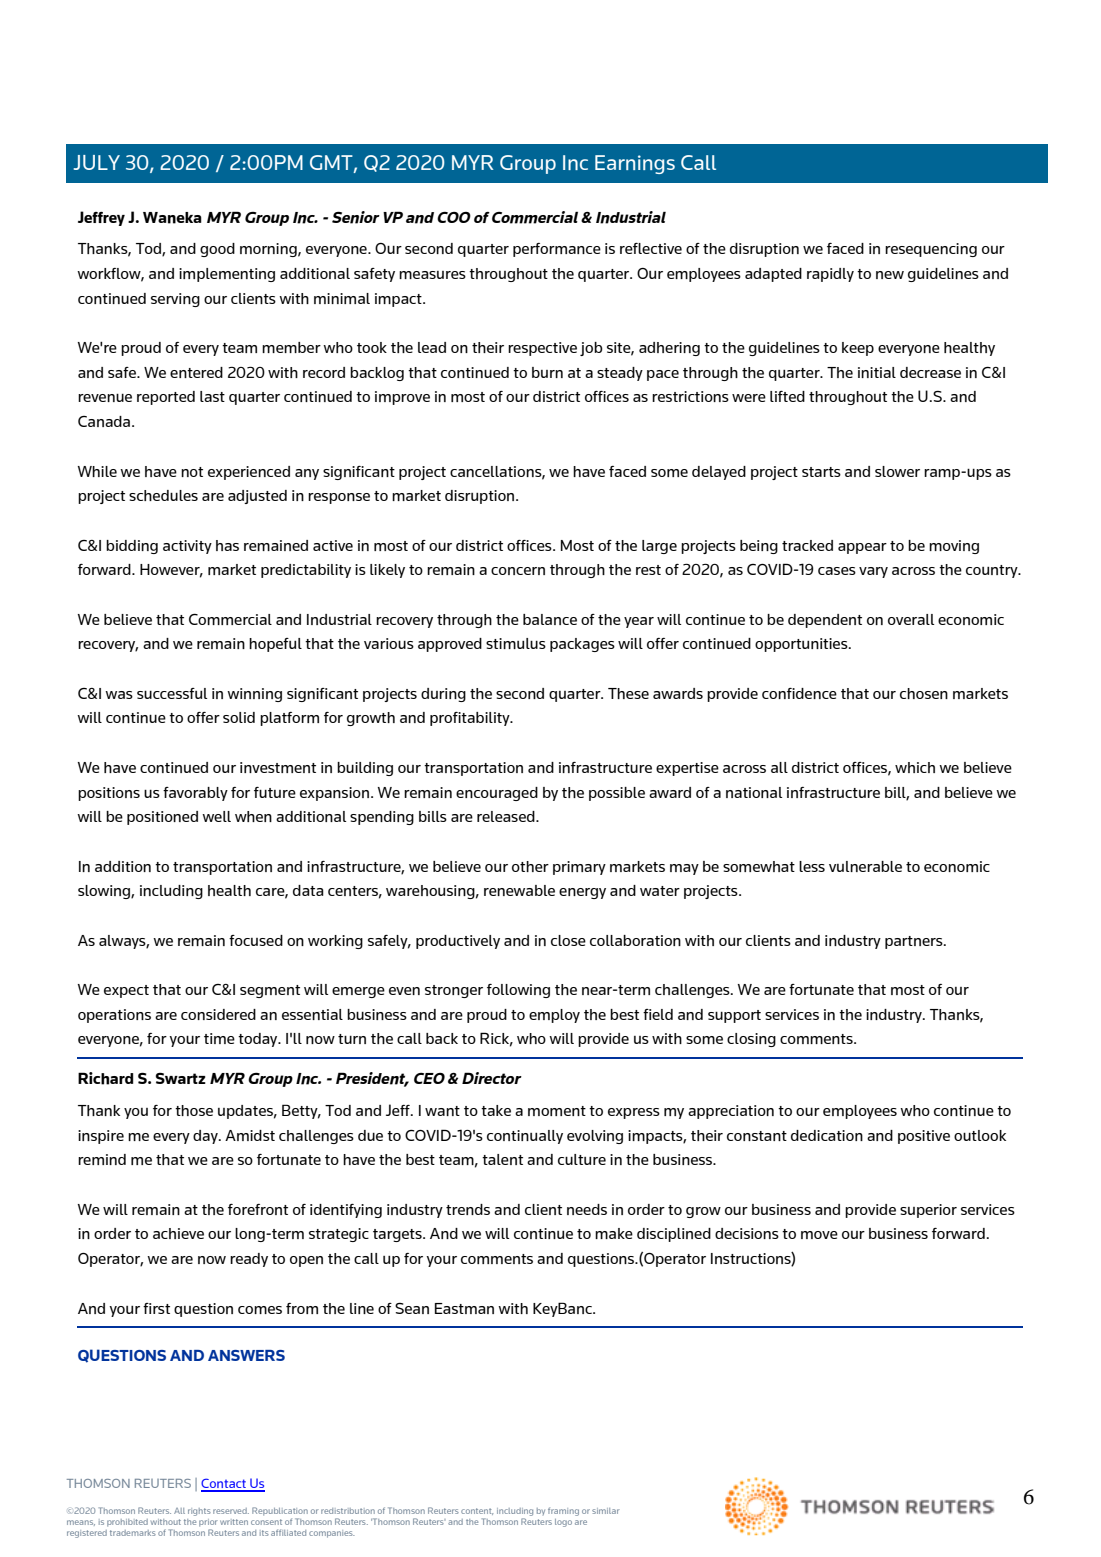 The height and width of the screenshot is (1557, 1101). I want to click on activity, so click(187, 547).
